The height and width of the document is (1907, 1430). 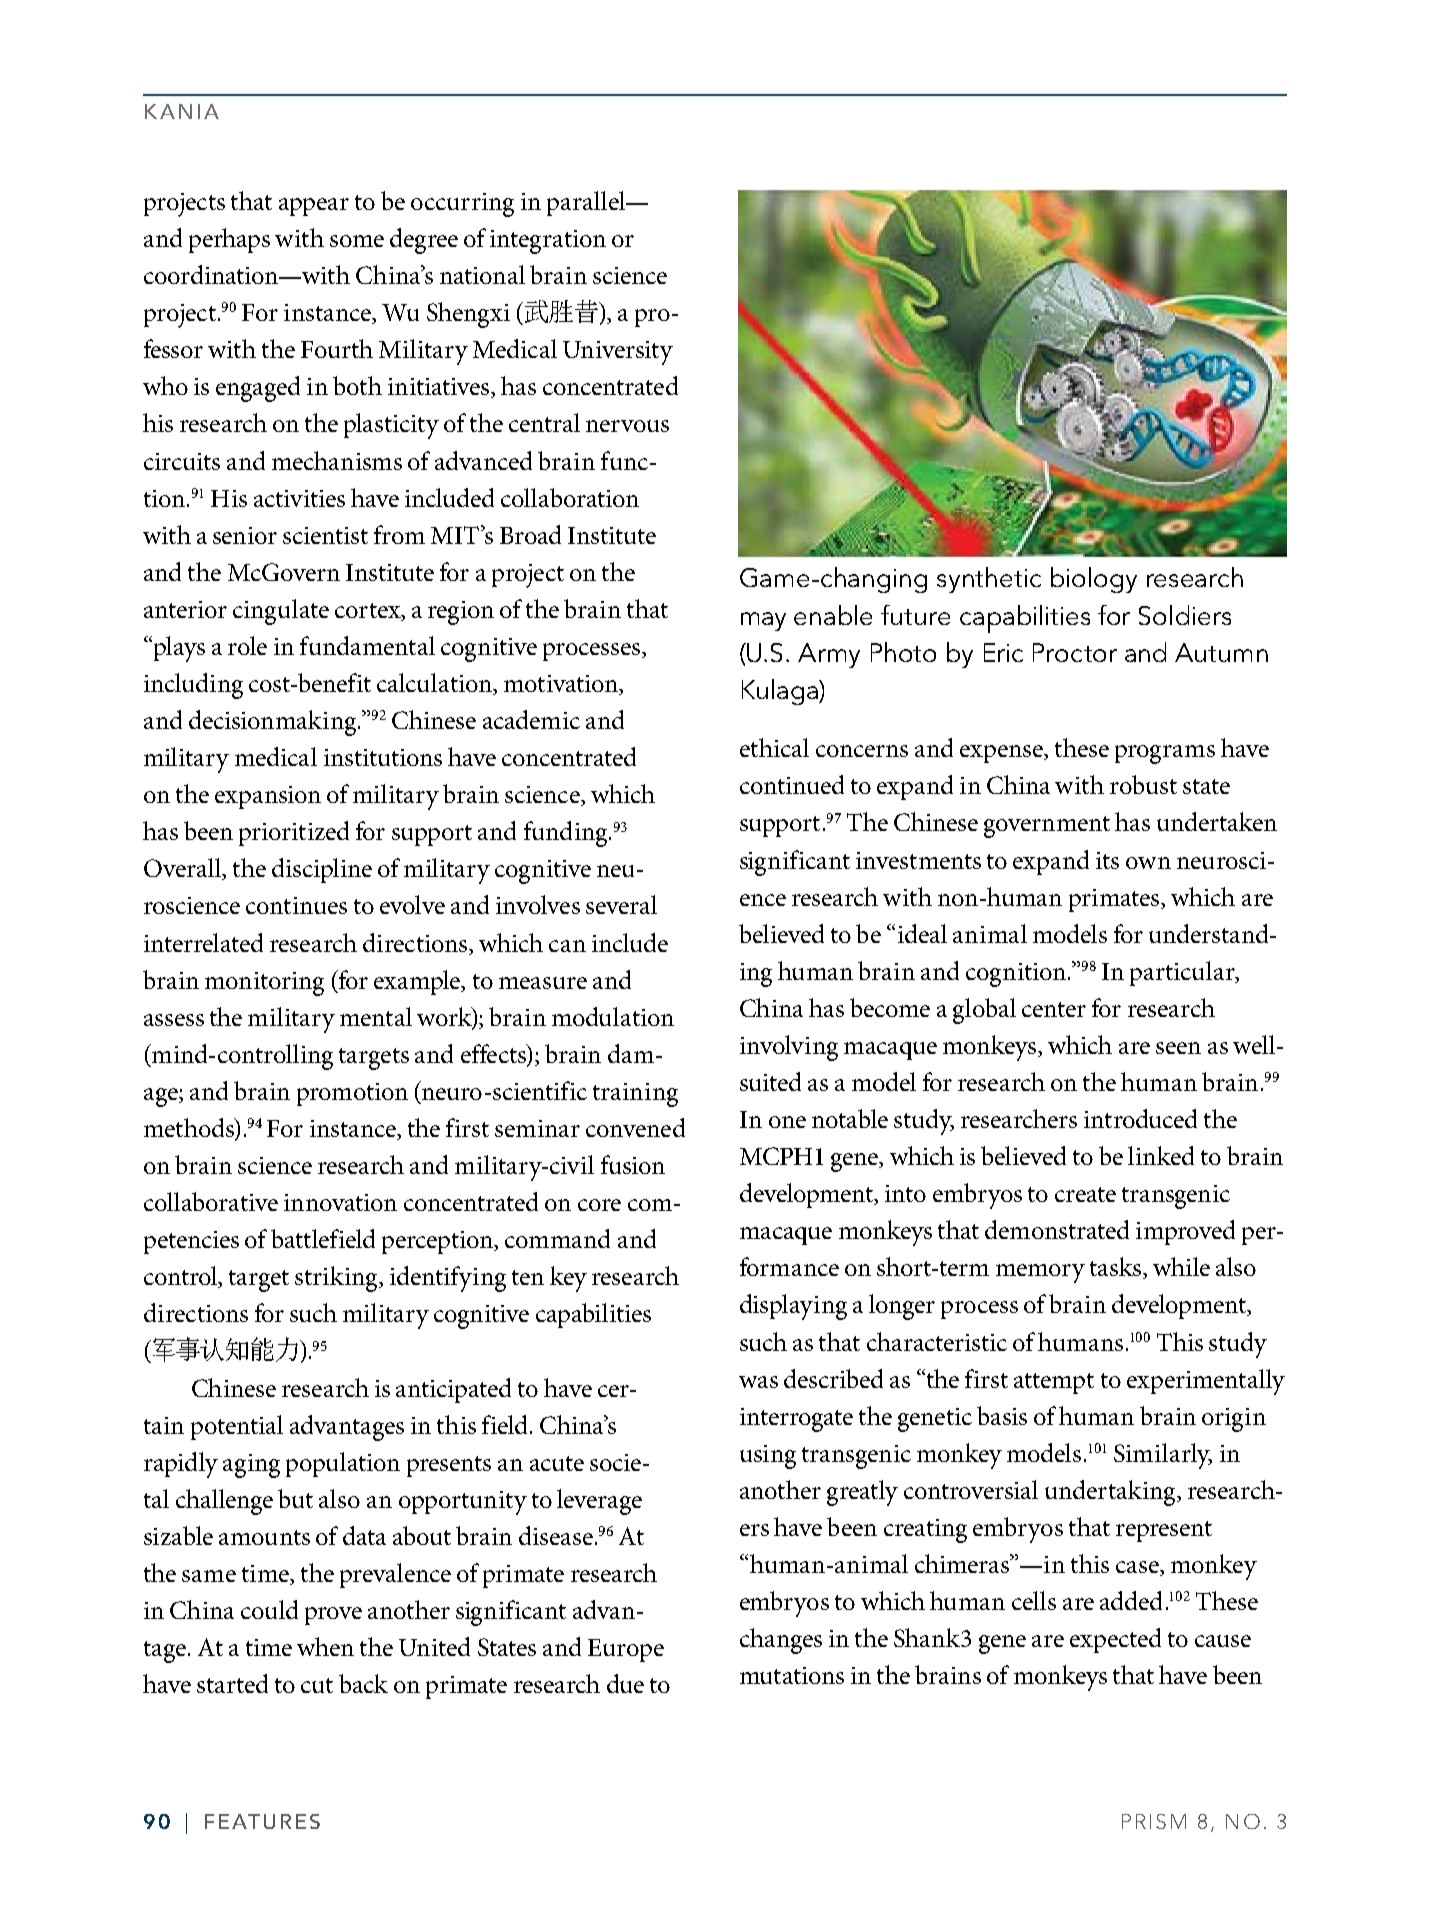 What do you see at coordinates (1115, 1266) in the document?
I see `tasks` at bounding box center [1115, 1266].
